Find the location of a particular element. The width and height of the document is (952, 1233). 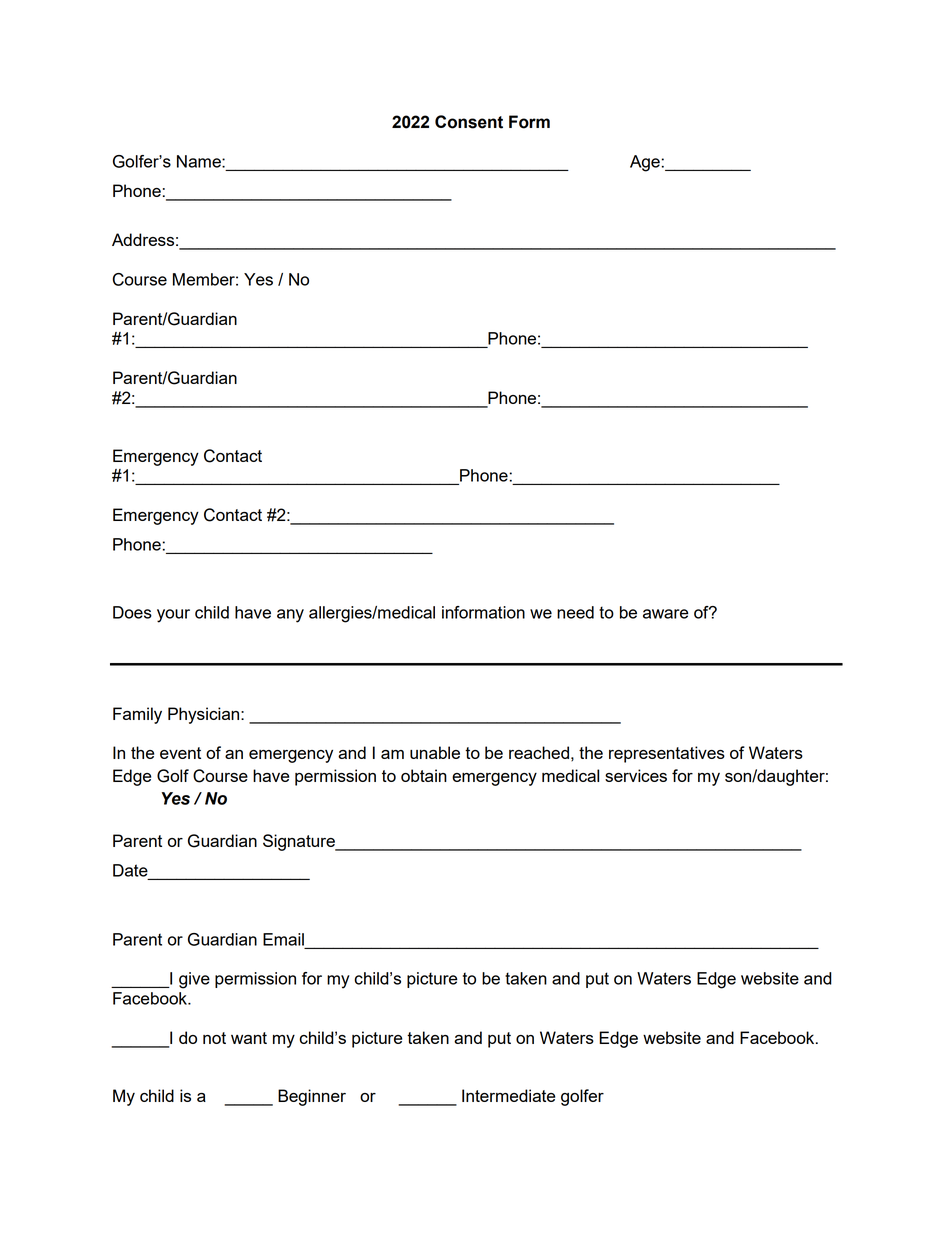

reached is located at coordinates (539, 752).
